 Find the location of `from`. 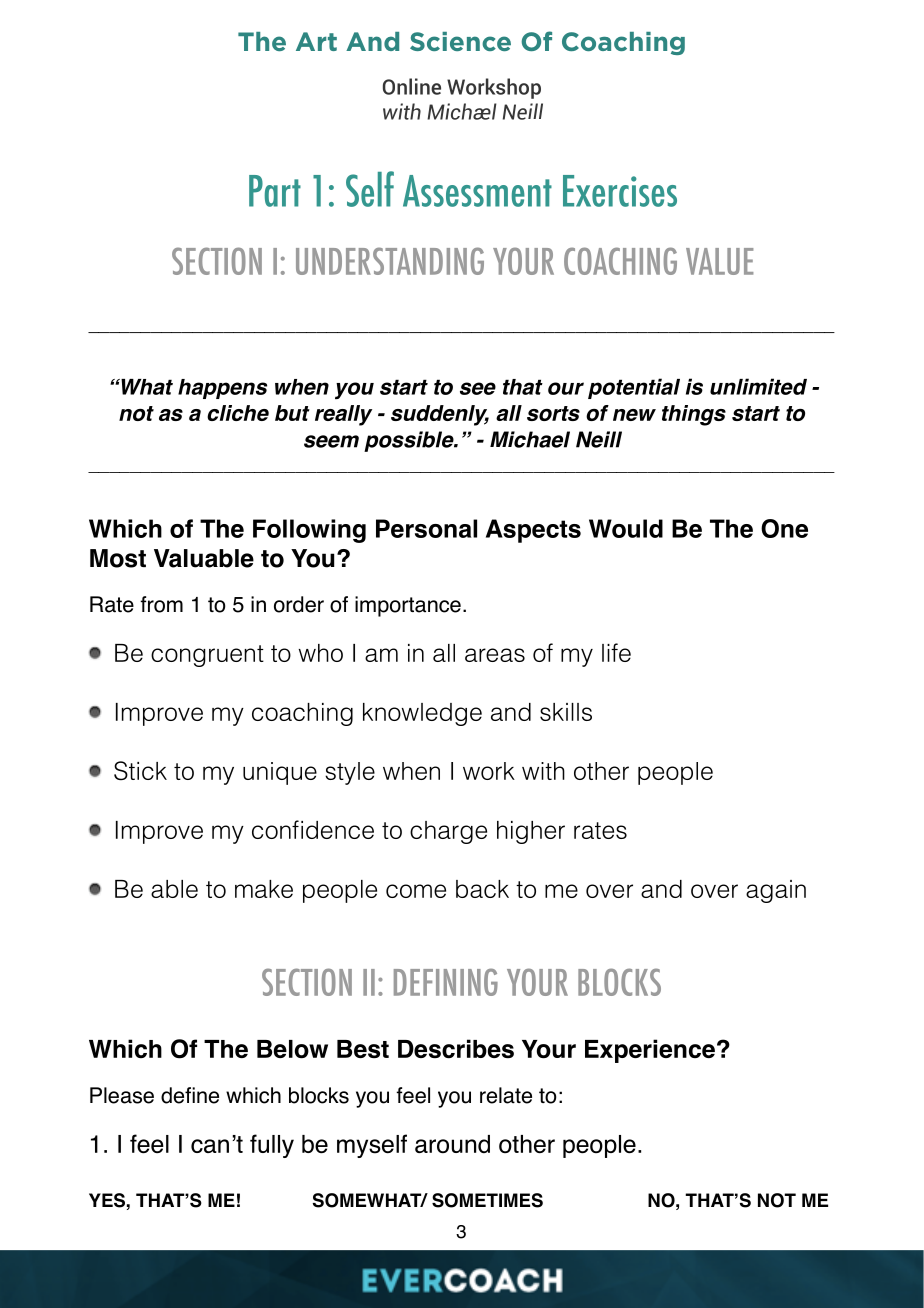

from is located at coordinates (161, 604).
